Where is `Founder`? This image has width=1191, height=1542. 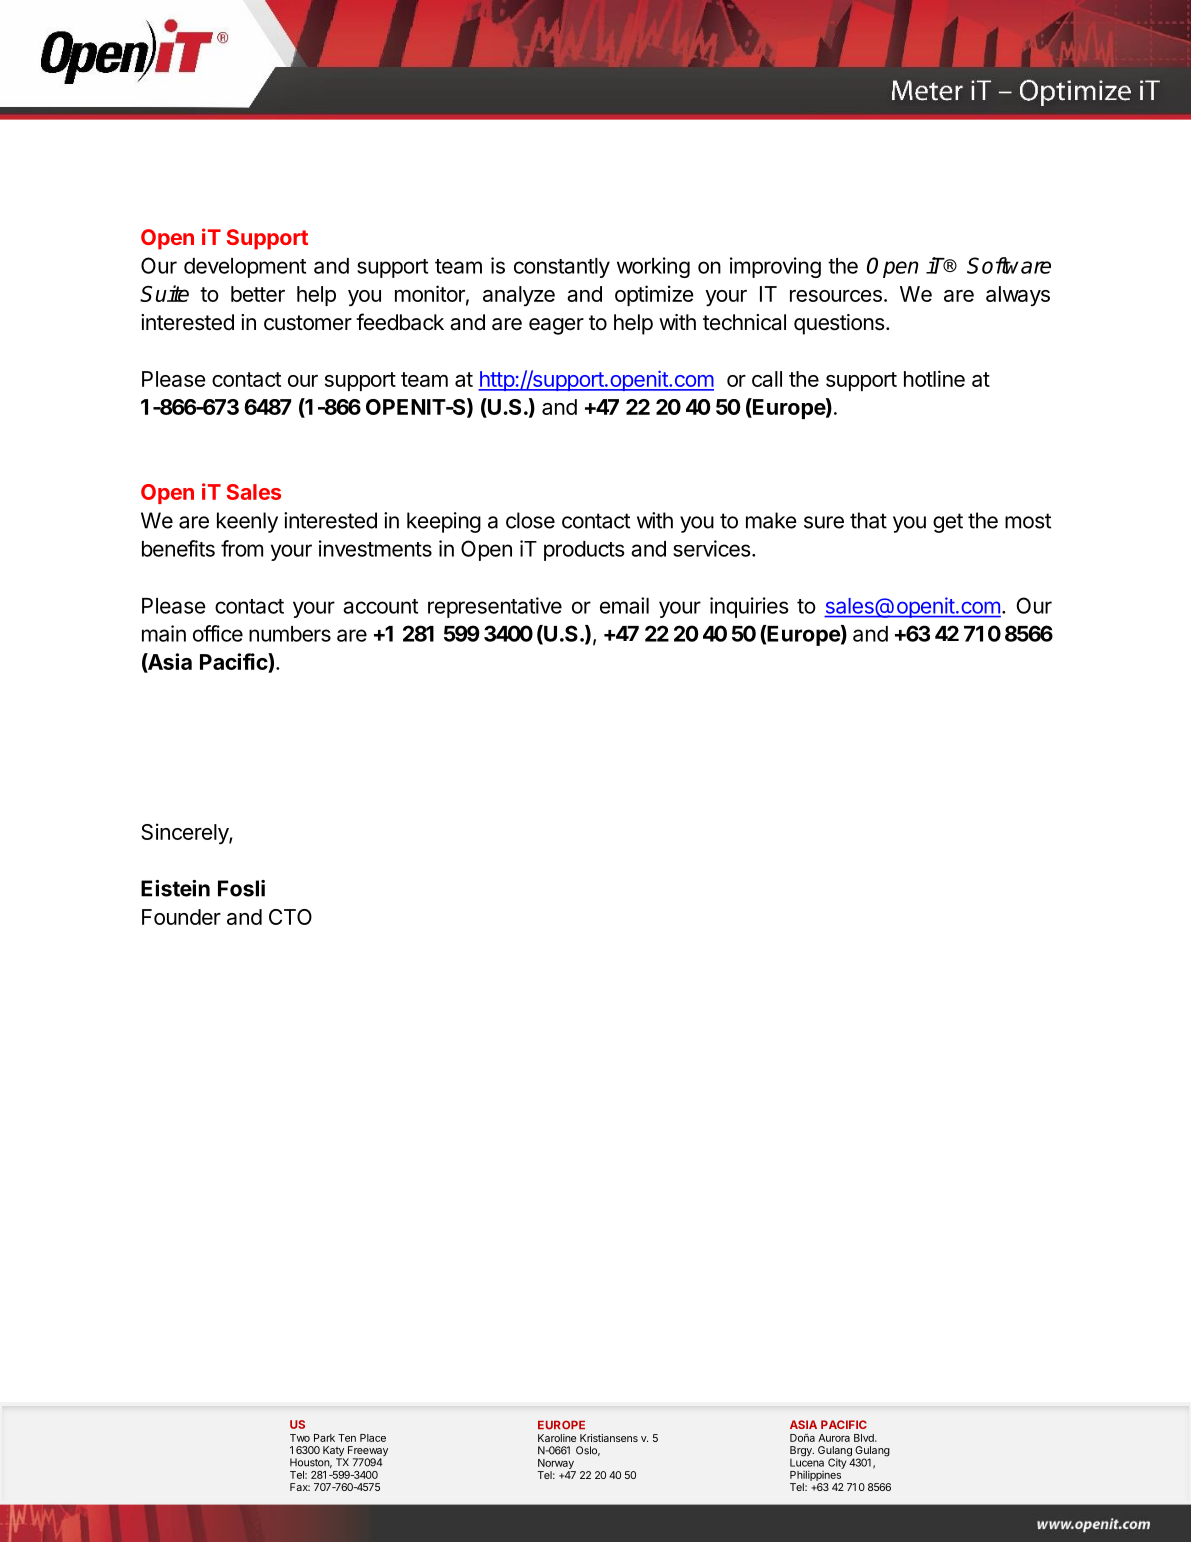
Founder is located at coordinates (181, 917).
